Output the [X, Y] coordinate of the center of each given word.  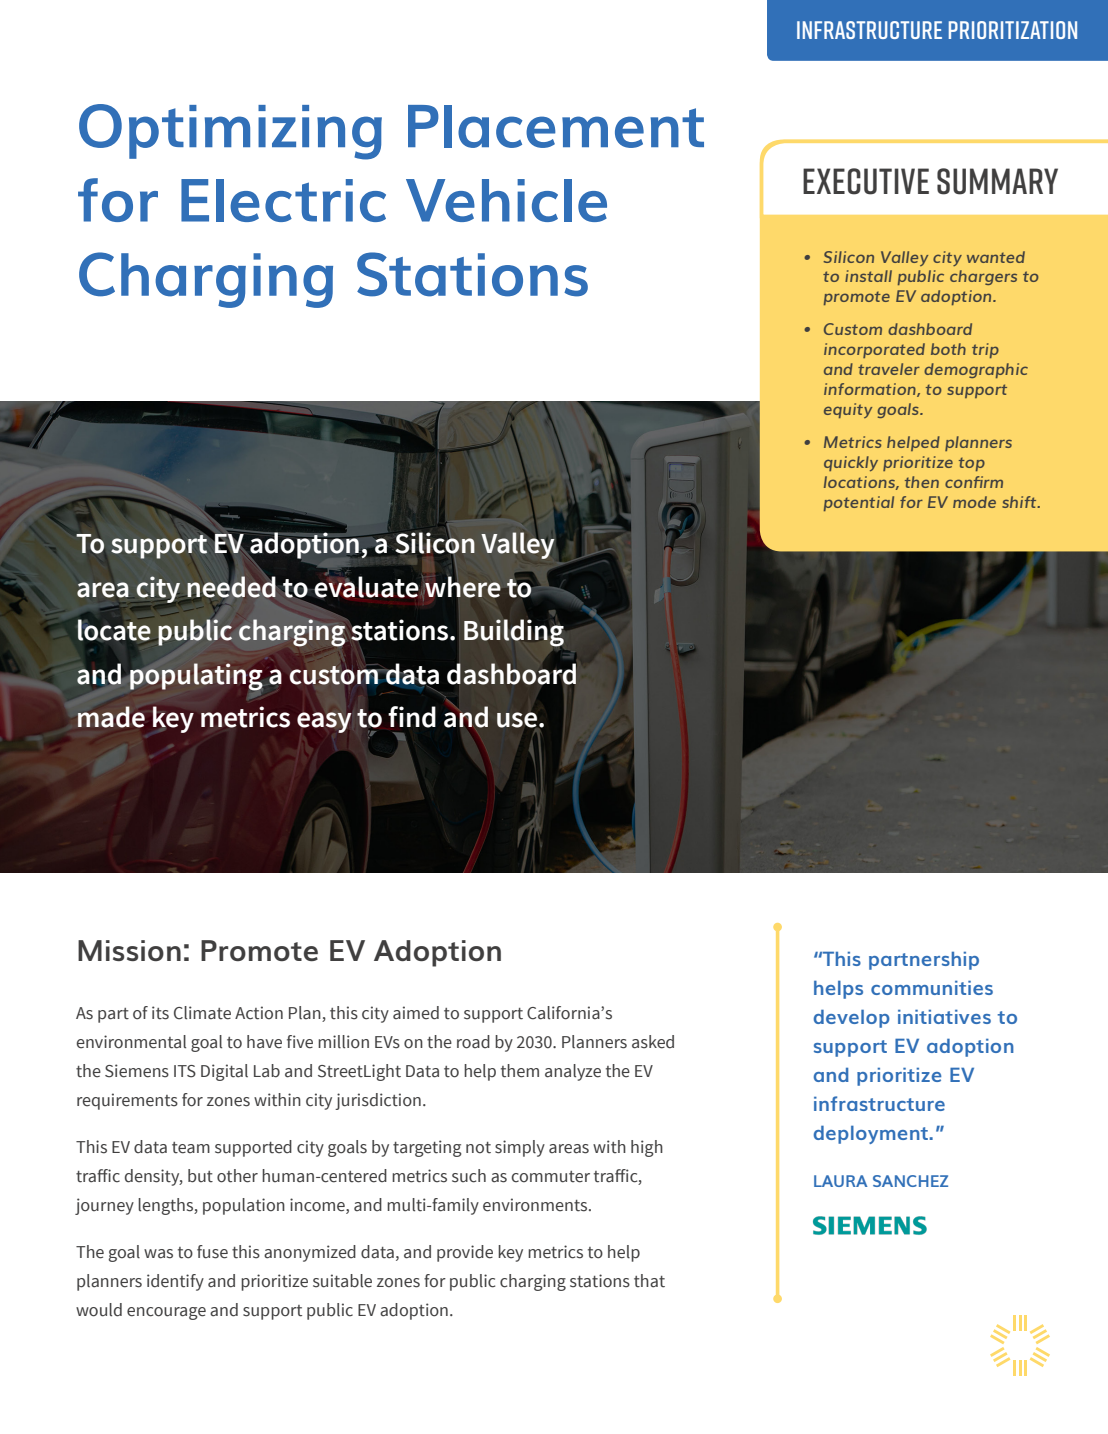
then [922, 482]
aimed [416, 1013]
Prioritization [1013, 30]
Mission [129, 950]
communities [932, 987]
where [463, 586]
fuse [212, 1252]
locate [114, 630]
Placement [556, 126]
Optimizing [230, 132]
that [649, 1281]
